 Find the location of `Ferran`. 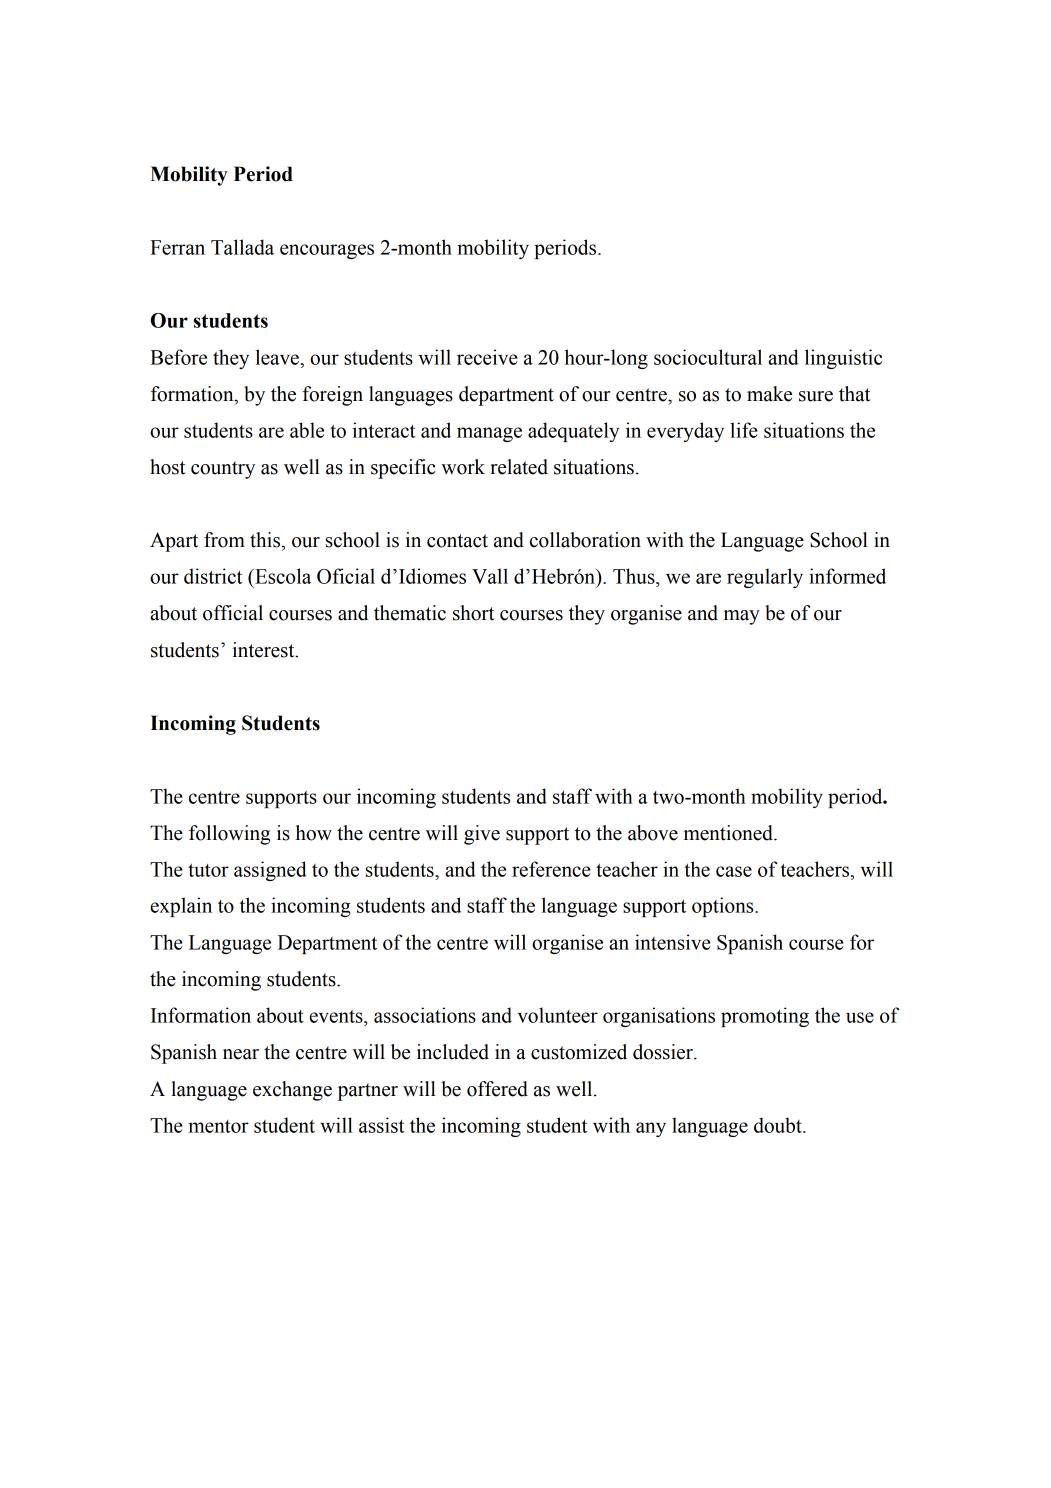

Ferran is located at coordinates (177, 247).
